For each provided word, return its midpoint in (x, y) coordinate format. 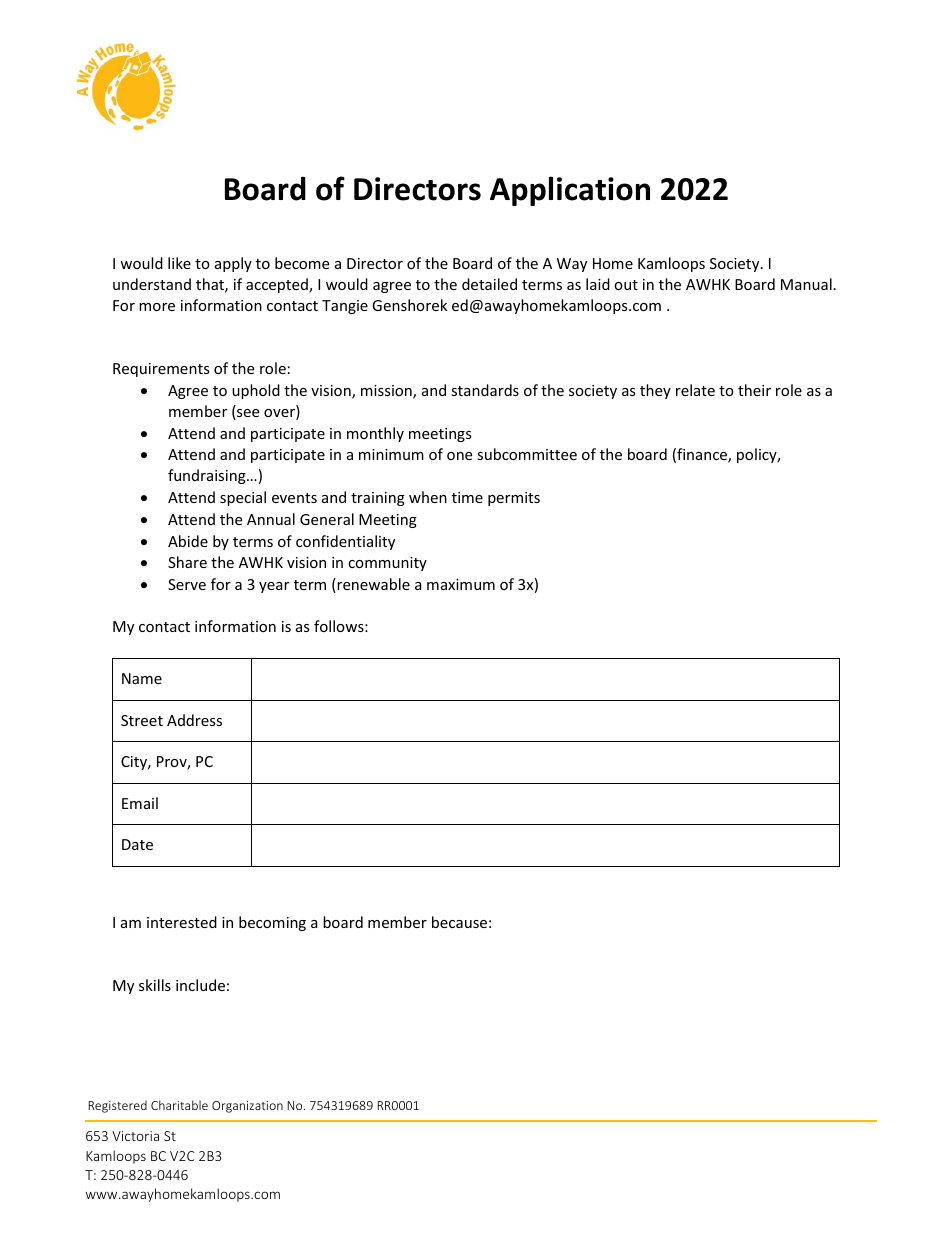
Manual (806, 284)
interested (182, 922)
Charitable (179, 1105)
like (179, 263)
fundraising (208, 476)
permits (514, 499)
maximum (461, 584)
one (459, 456)
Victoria (135, 1136)
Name (142, 678)
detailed (489, 284)
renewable (372, 585)
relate (695, 390)
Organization (247, 1107)
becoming (272, 923)
